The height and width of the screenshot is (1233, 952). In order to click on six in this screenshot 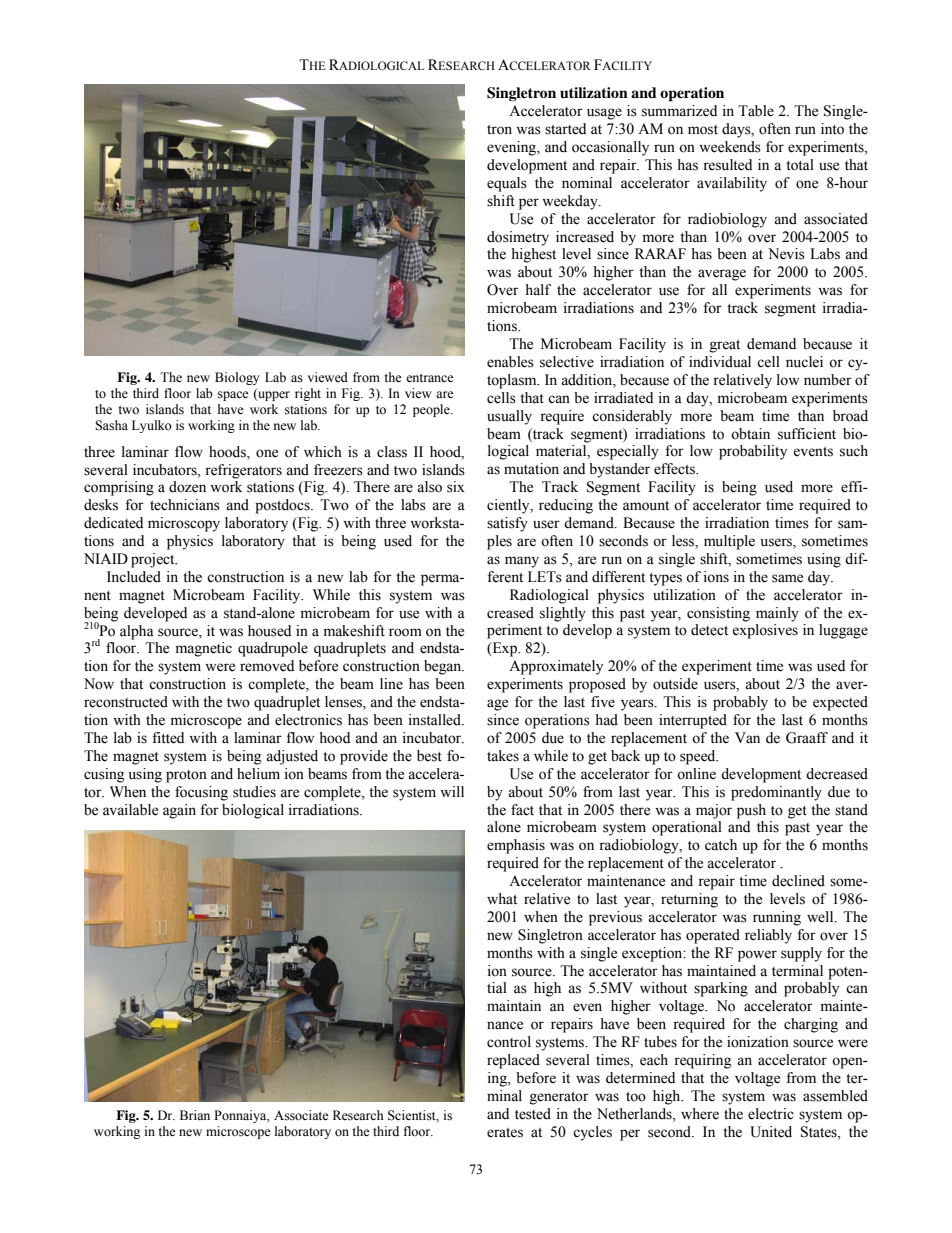, I will do `click(456, 487)`.
